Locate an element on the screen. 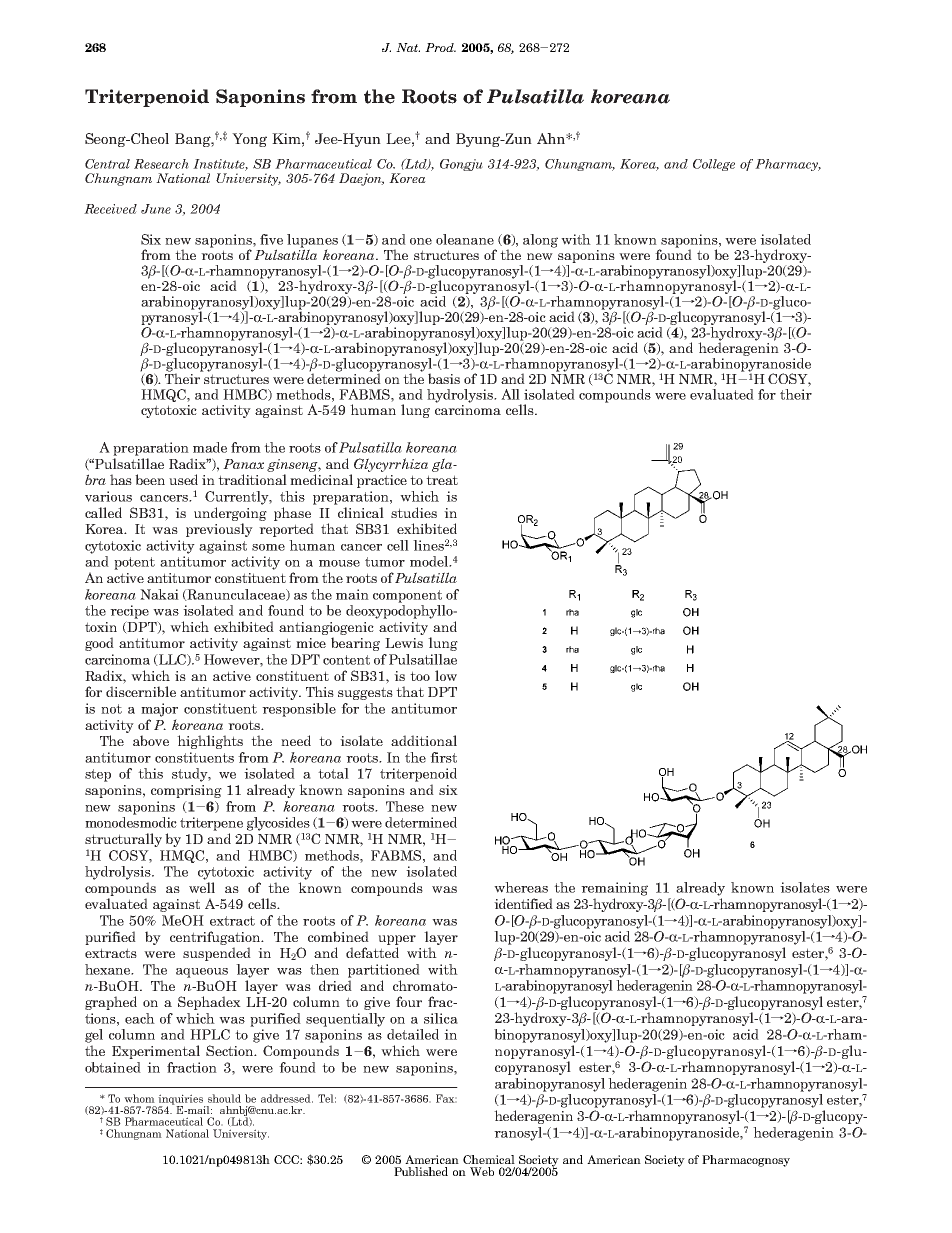 The height and width of the screenshot is (1233, 952). College is located at coordinates (714, 165).
